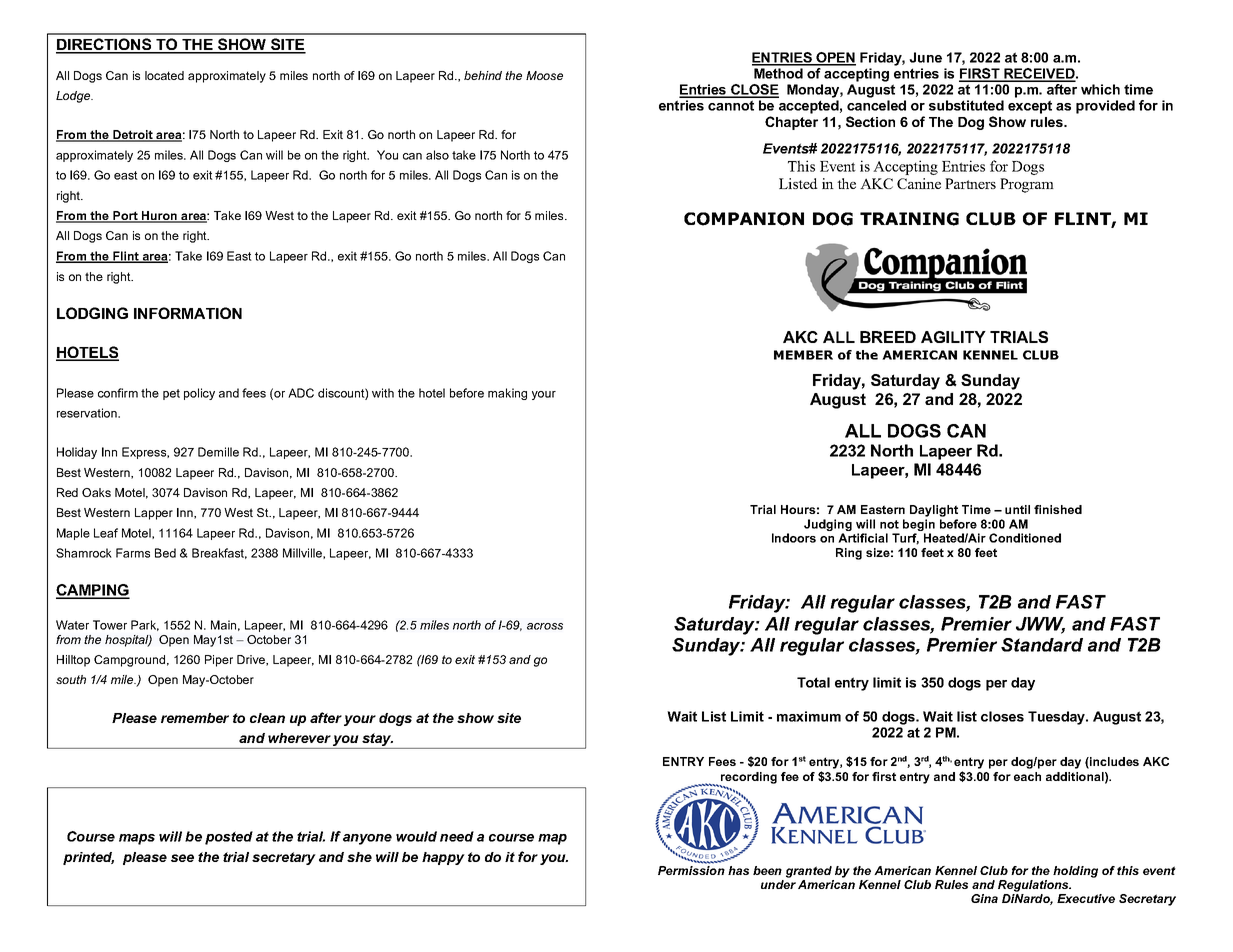 This image has width=1233, height=952. What do you see at coordinates (164, 75) in the image?
I see `located` at bounding box center [164, 75].
